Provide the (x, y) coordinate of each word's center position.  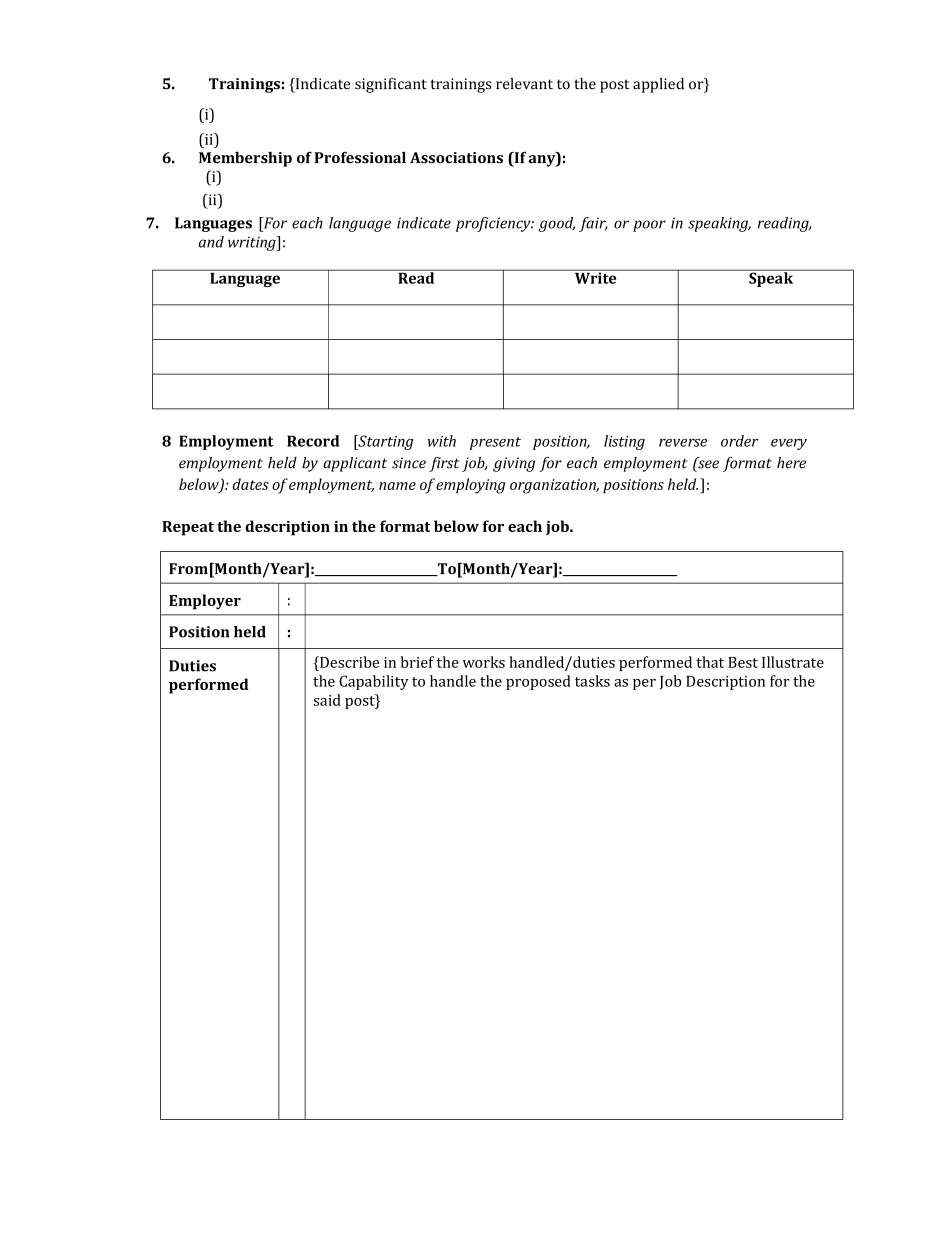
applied (658, 85)
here (791, 463)
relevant (524, 84)
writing (253, 243)
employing (470, 486)
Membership (245, 159)
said (327, 700)
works (484, 662)
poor (649, 226)
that (710, 662)
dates (251, 484)
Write (595, 277)
